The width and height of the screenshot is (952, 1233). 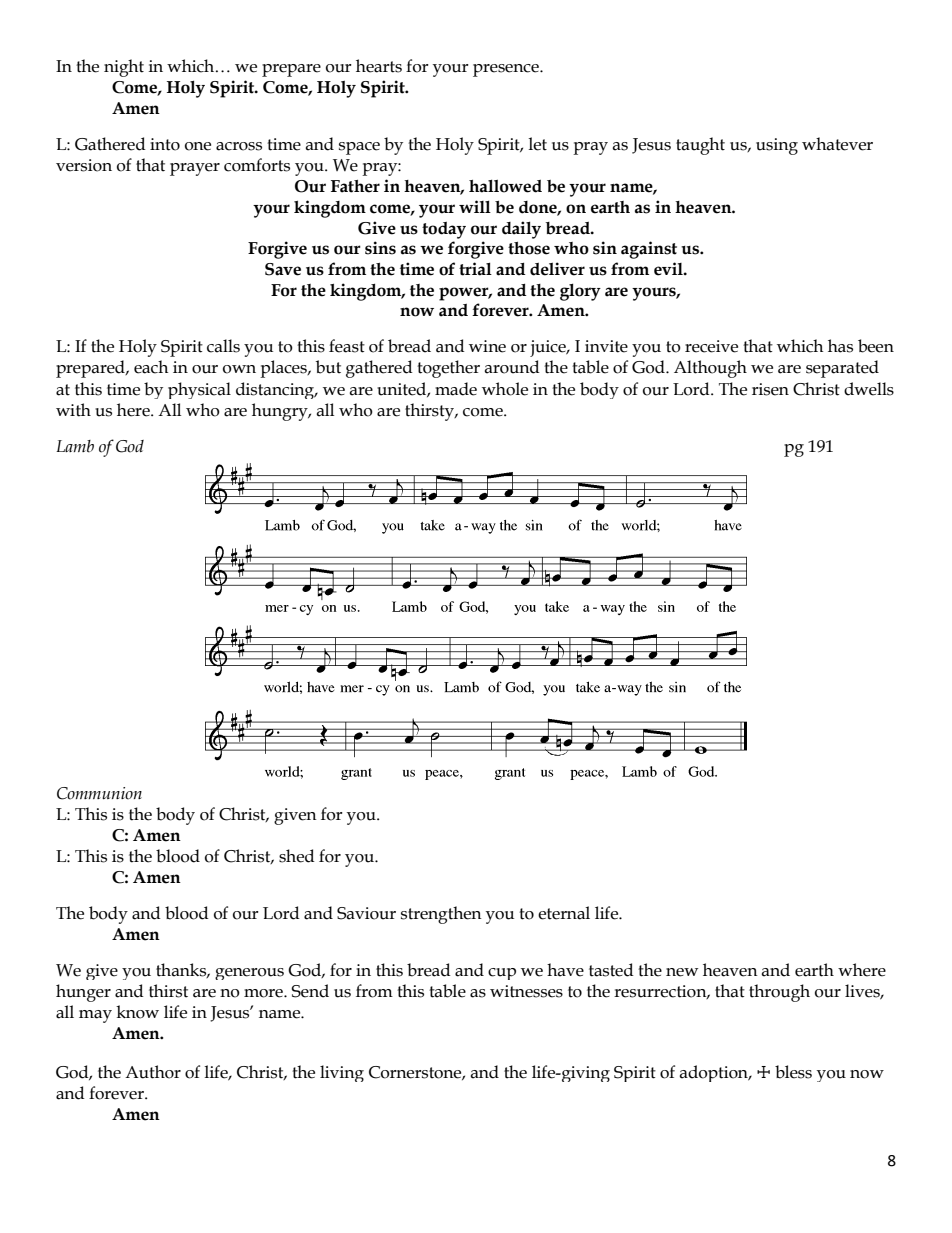 I want to click on using, so click(x=777, y=146).
